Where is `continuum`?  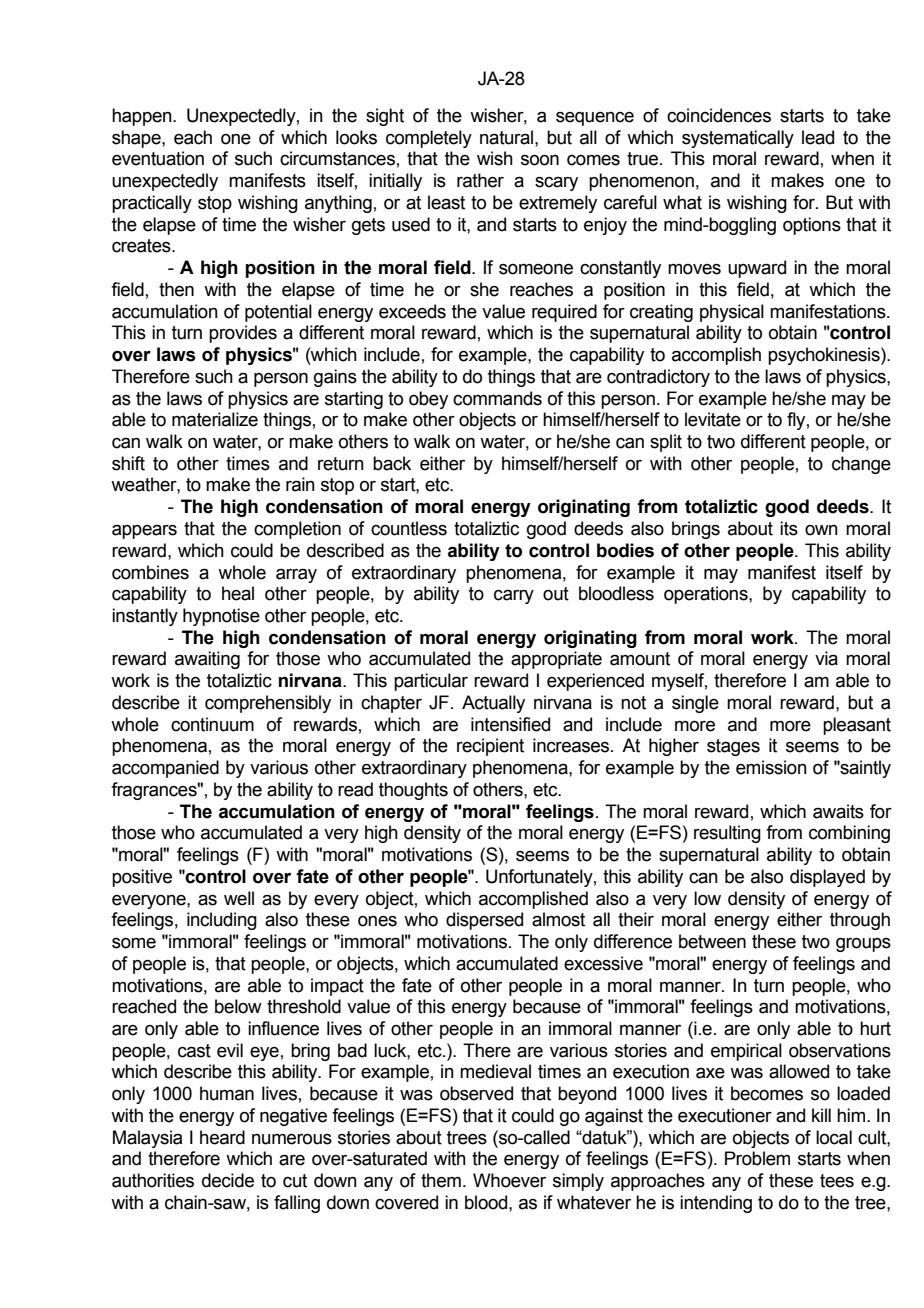 continuum is located at coordinates (212, 724).
